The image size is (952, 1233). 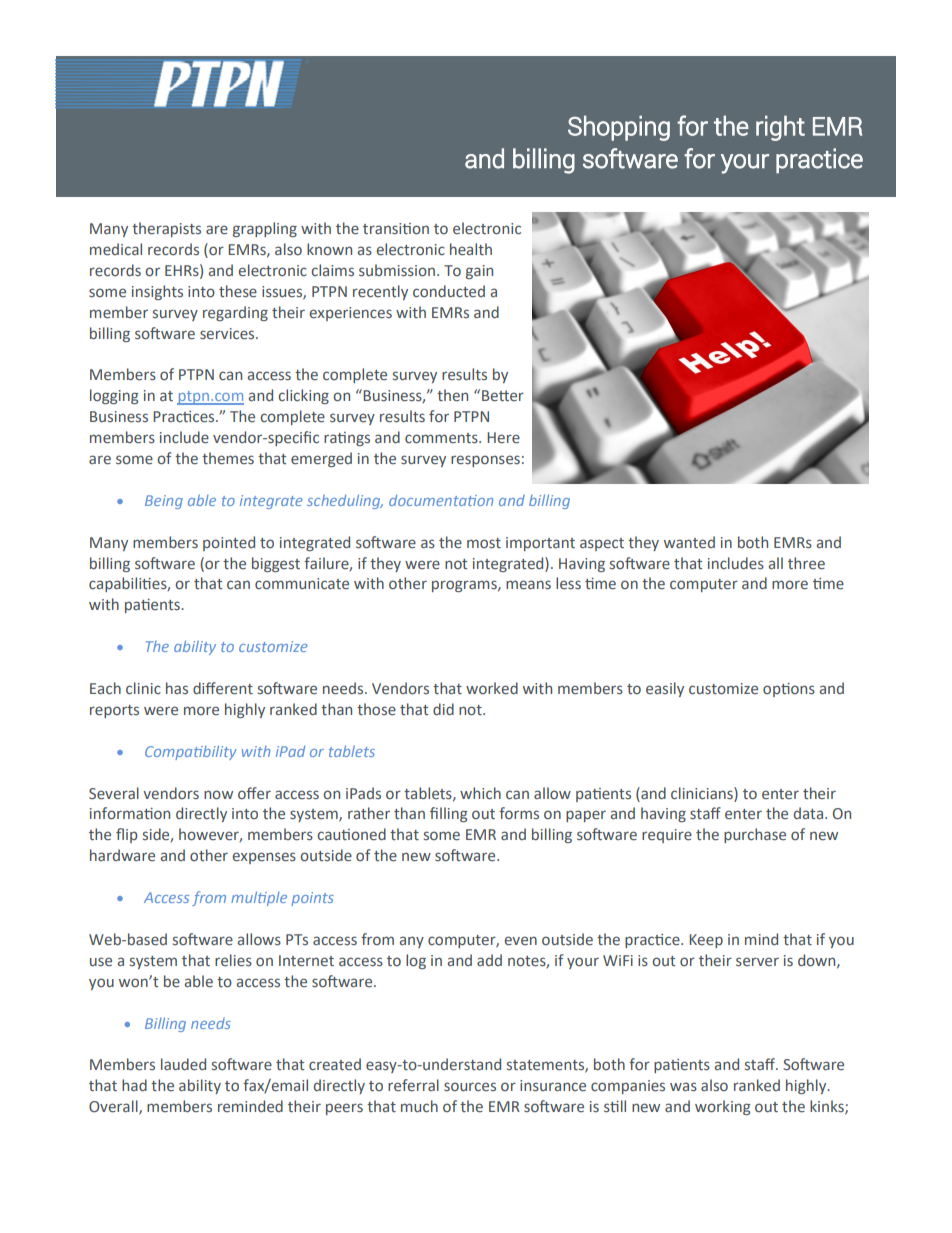 I want to click on different, so click(x=223, y=688).
